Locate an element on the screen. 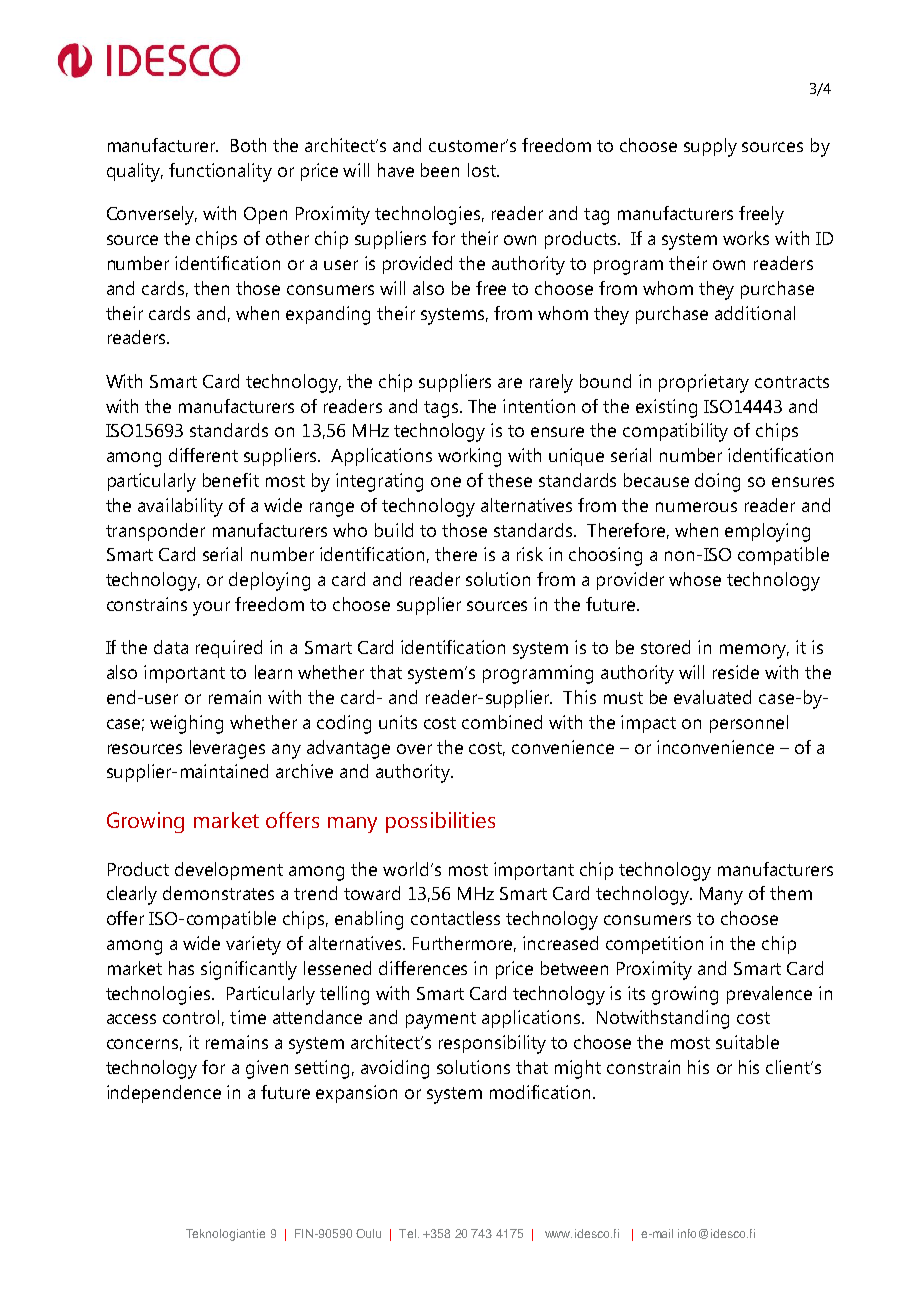  supply is located at coordinates (710, 147).
